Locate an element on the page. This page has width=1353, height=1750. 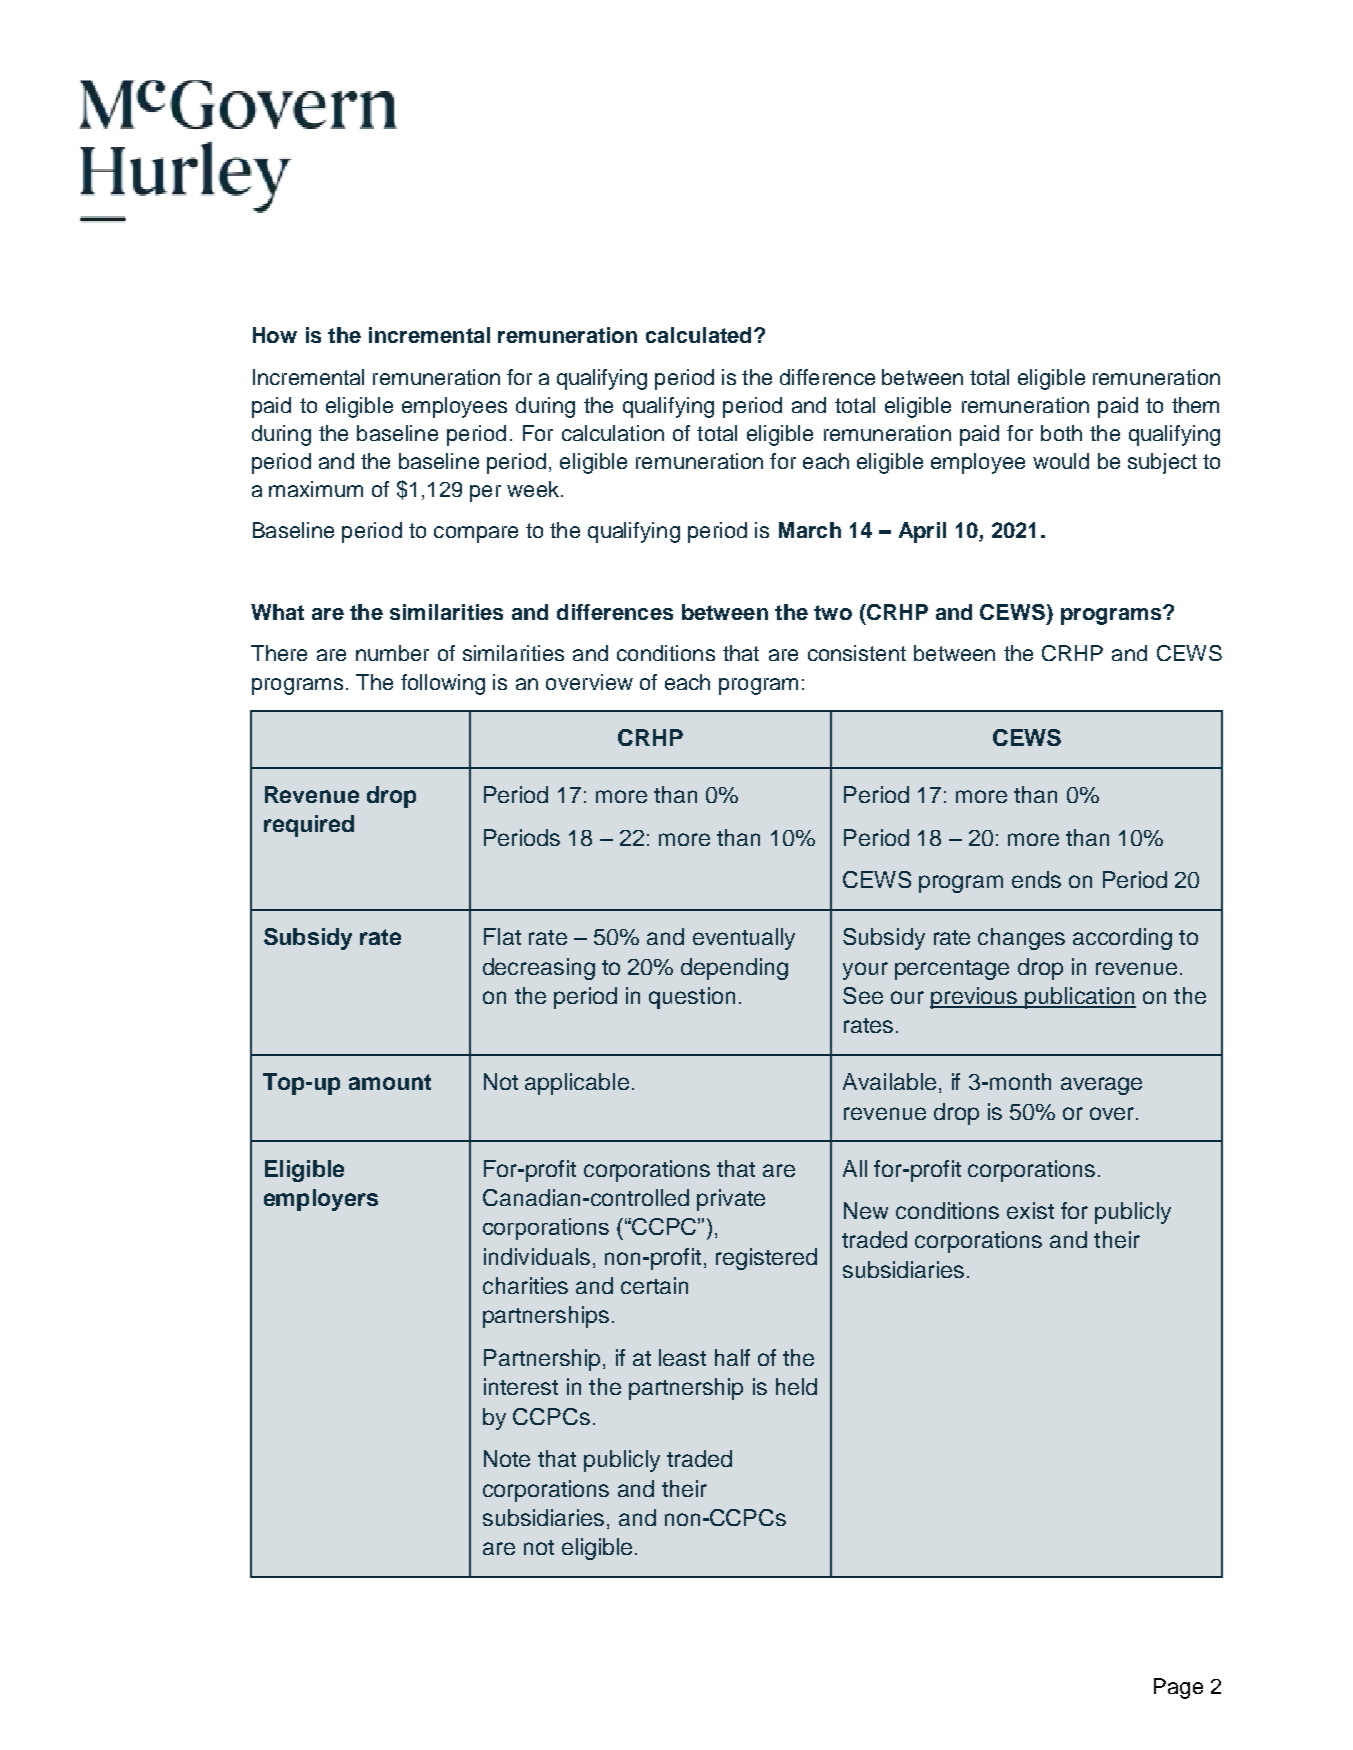
publication is located at coordinates (1080, 998).
